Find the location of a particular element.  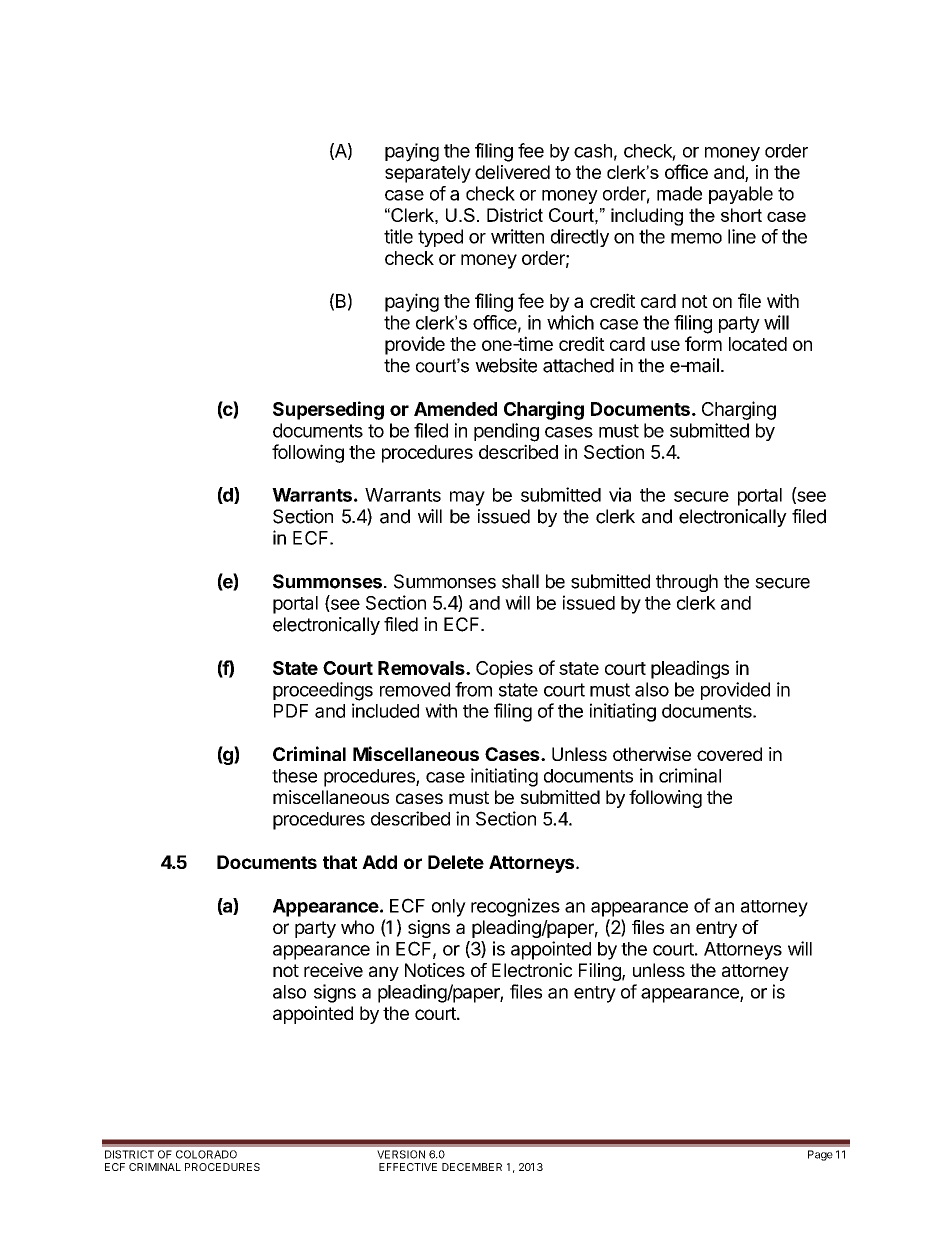

through is located at coordinates (687, 583).
